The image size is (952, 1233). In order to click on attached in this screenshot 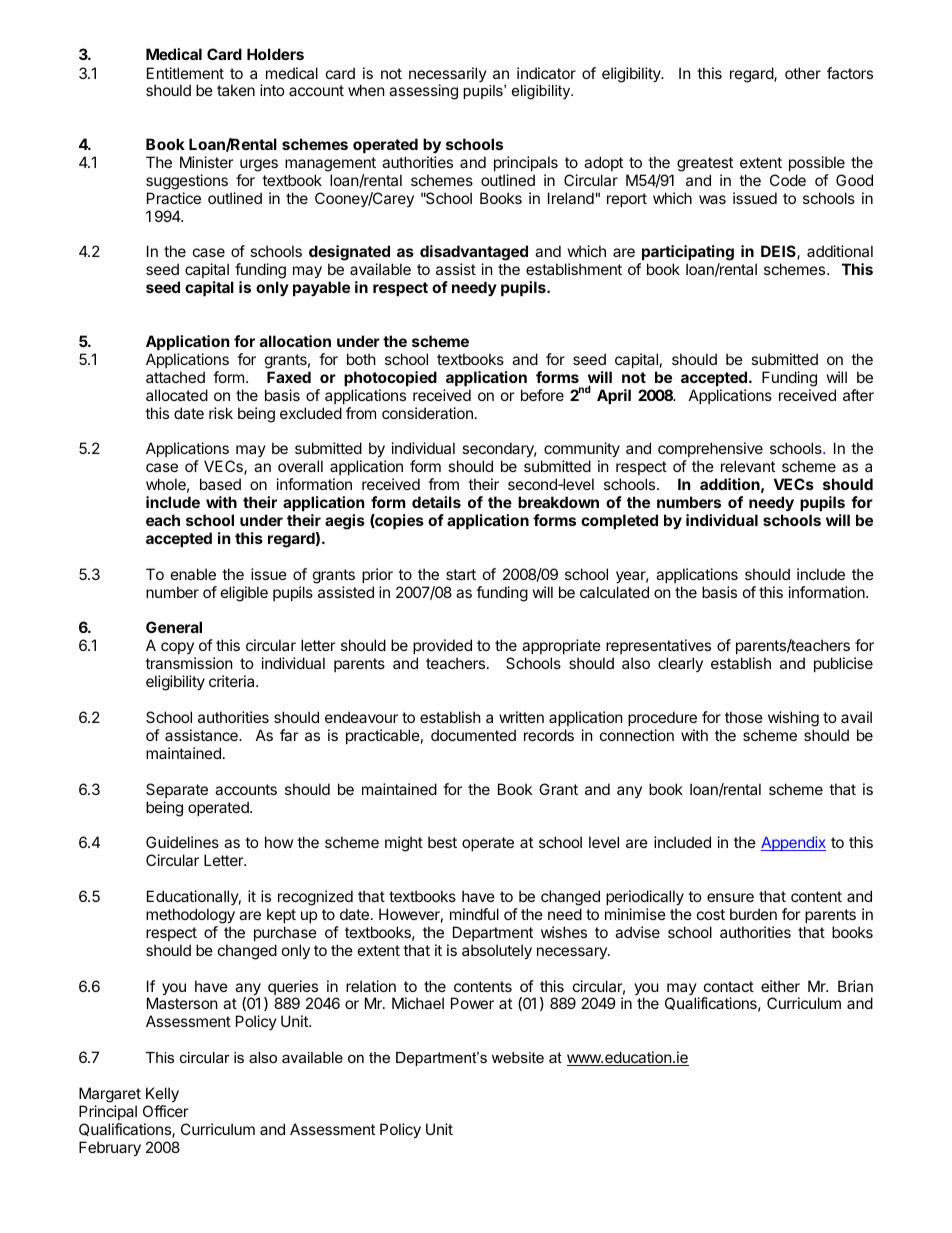, I will do `click(175, 377)`.
